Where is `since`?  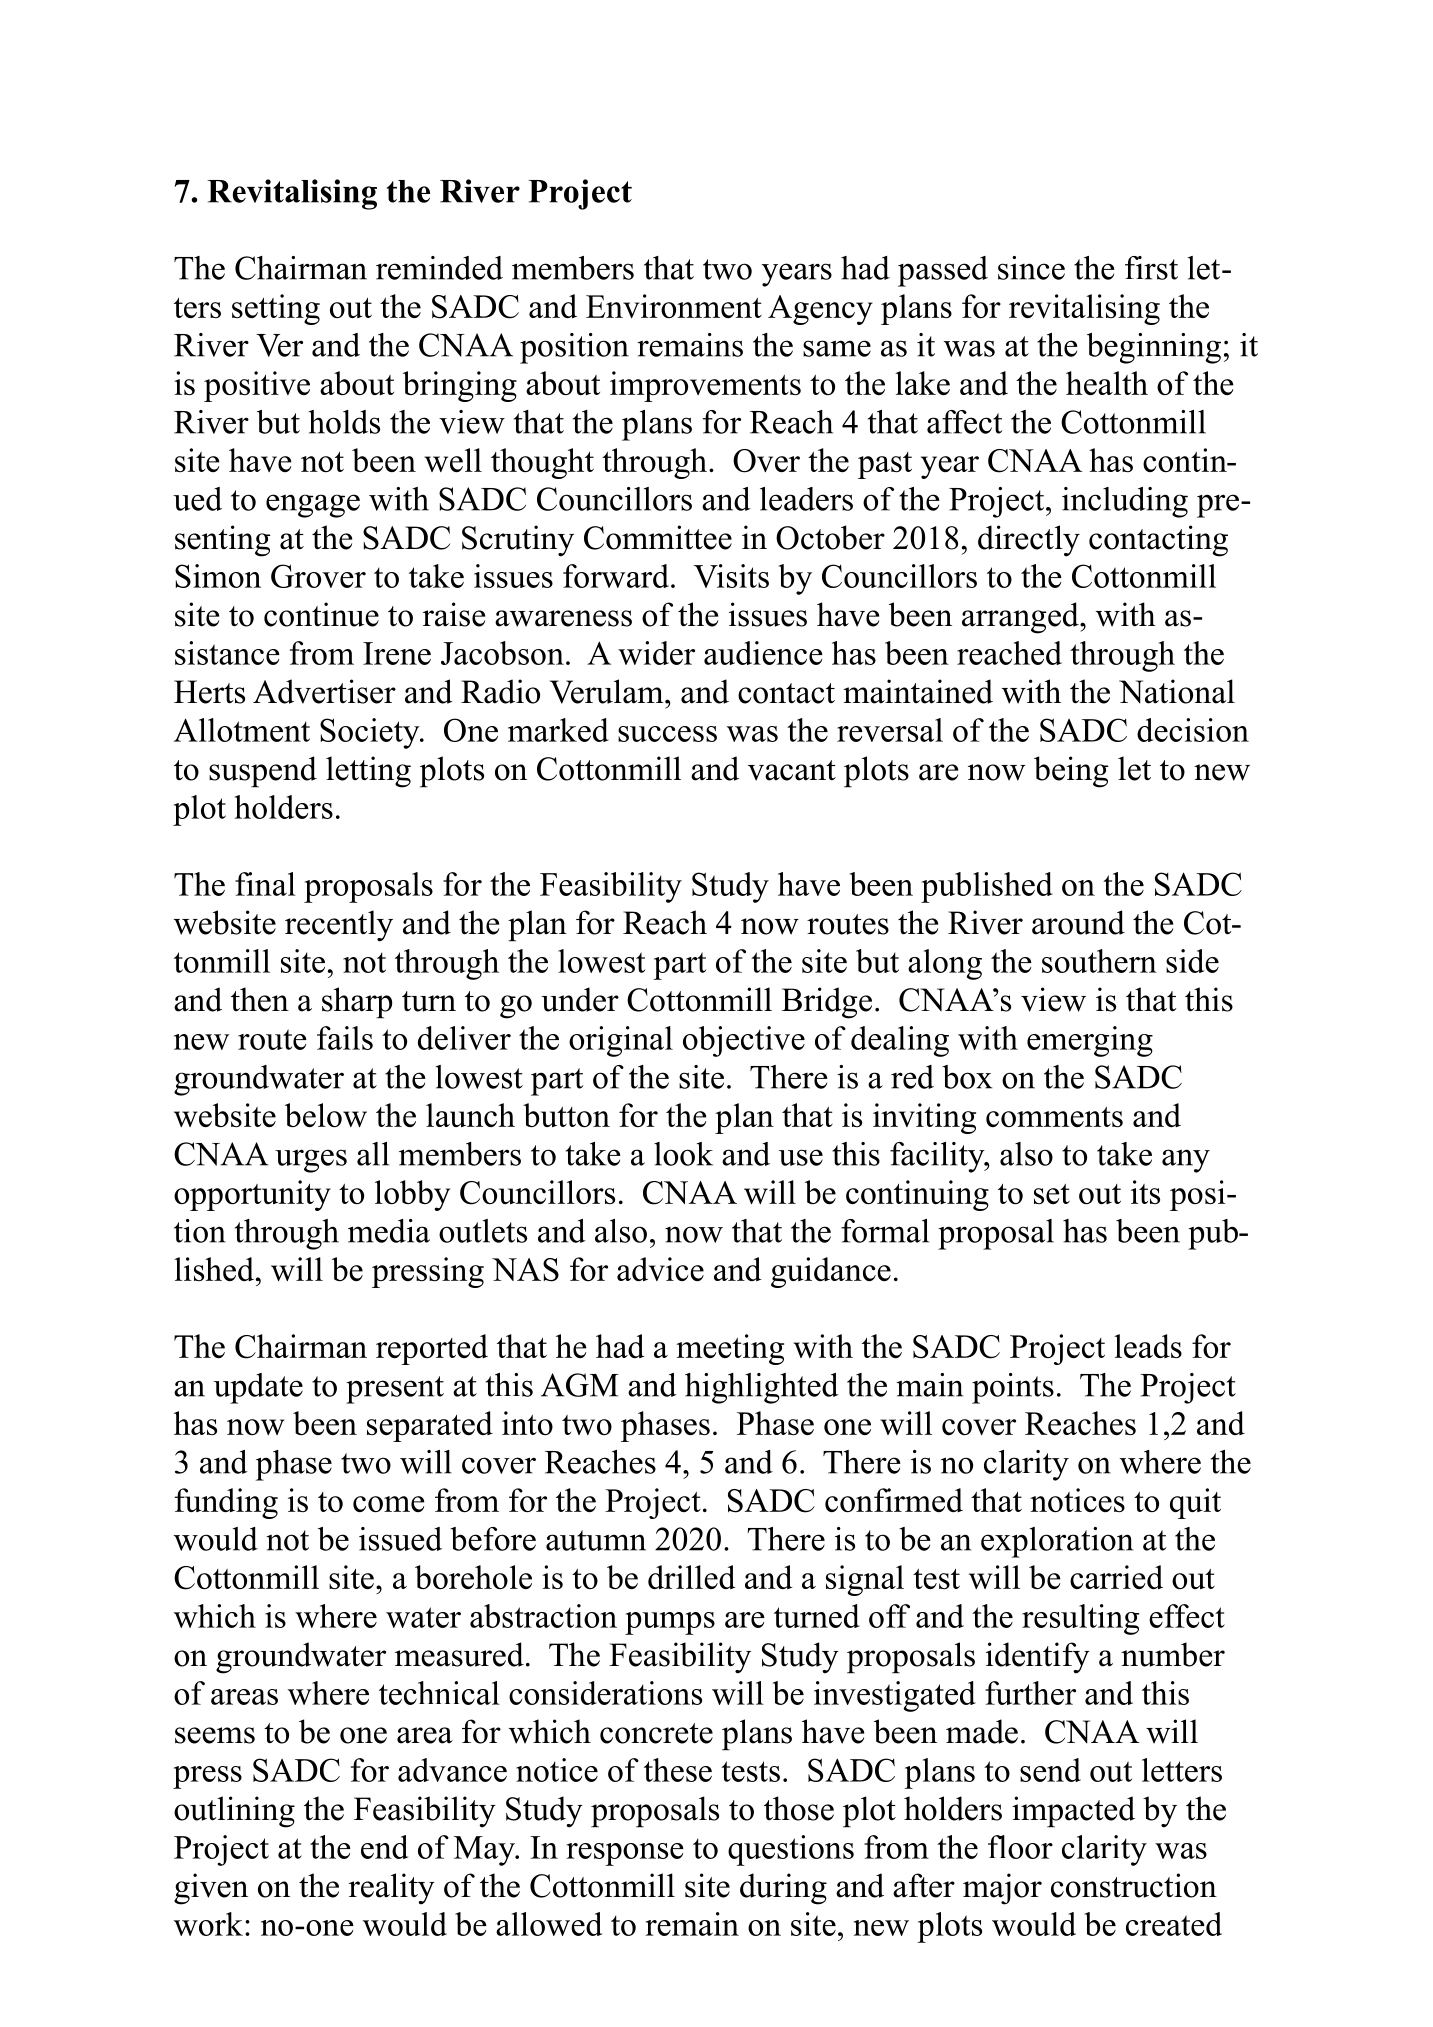
since is located at coordinates (1031, 268).
